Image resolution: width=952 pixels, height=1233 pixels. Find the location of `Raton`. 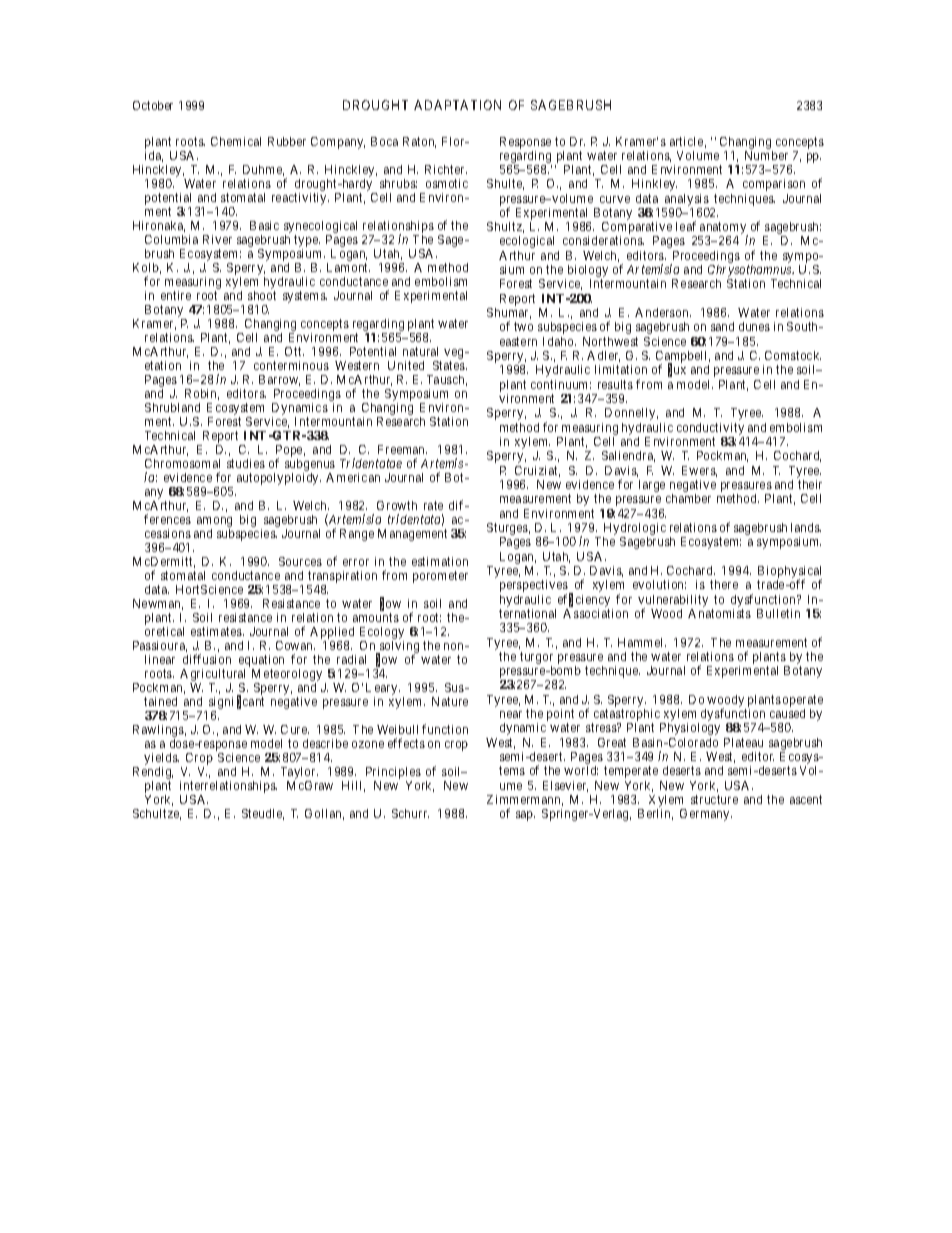

Raton is located at coordinates (419, 142).
